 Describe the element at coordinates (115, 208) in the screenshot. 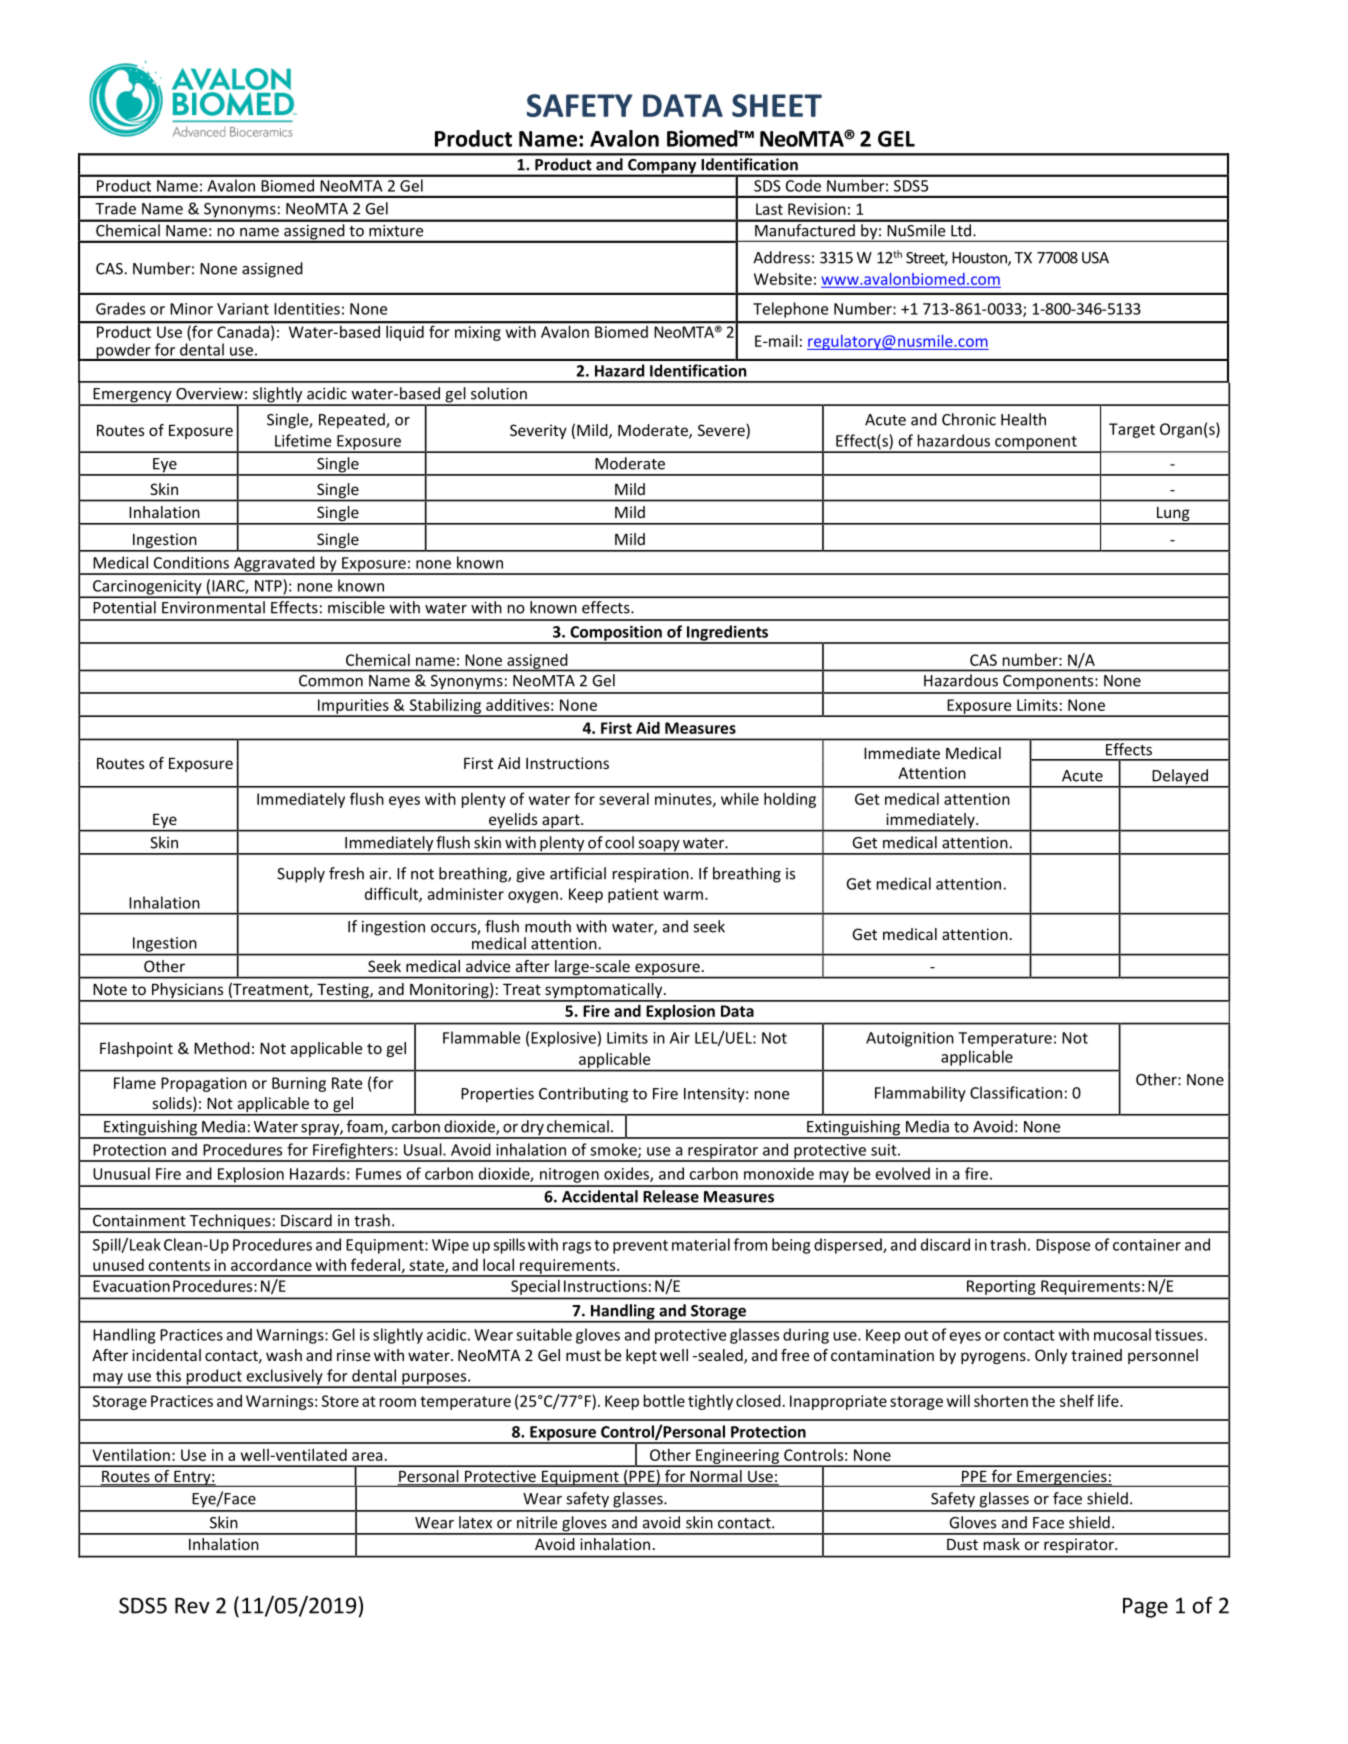

I see `Trade` at that location.
